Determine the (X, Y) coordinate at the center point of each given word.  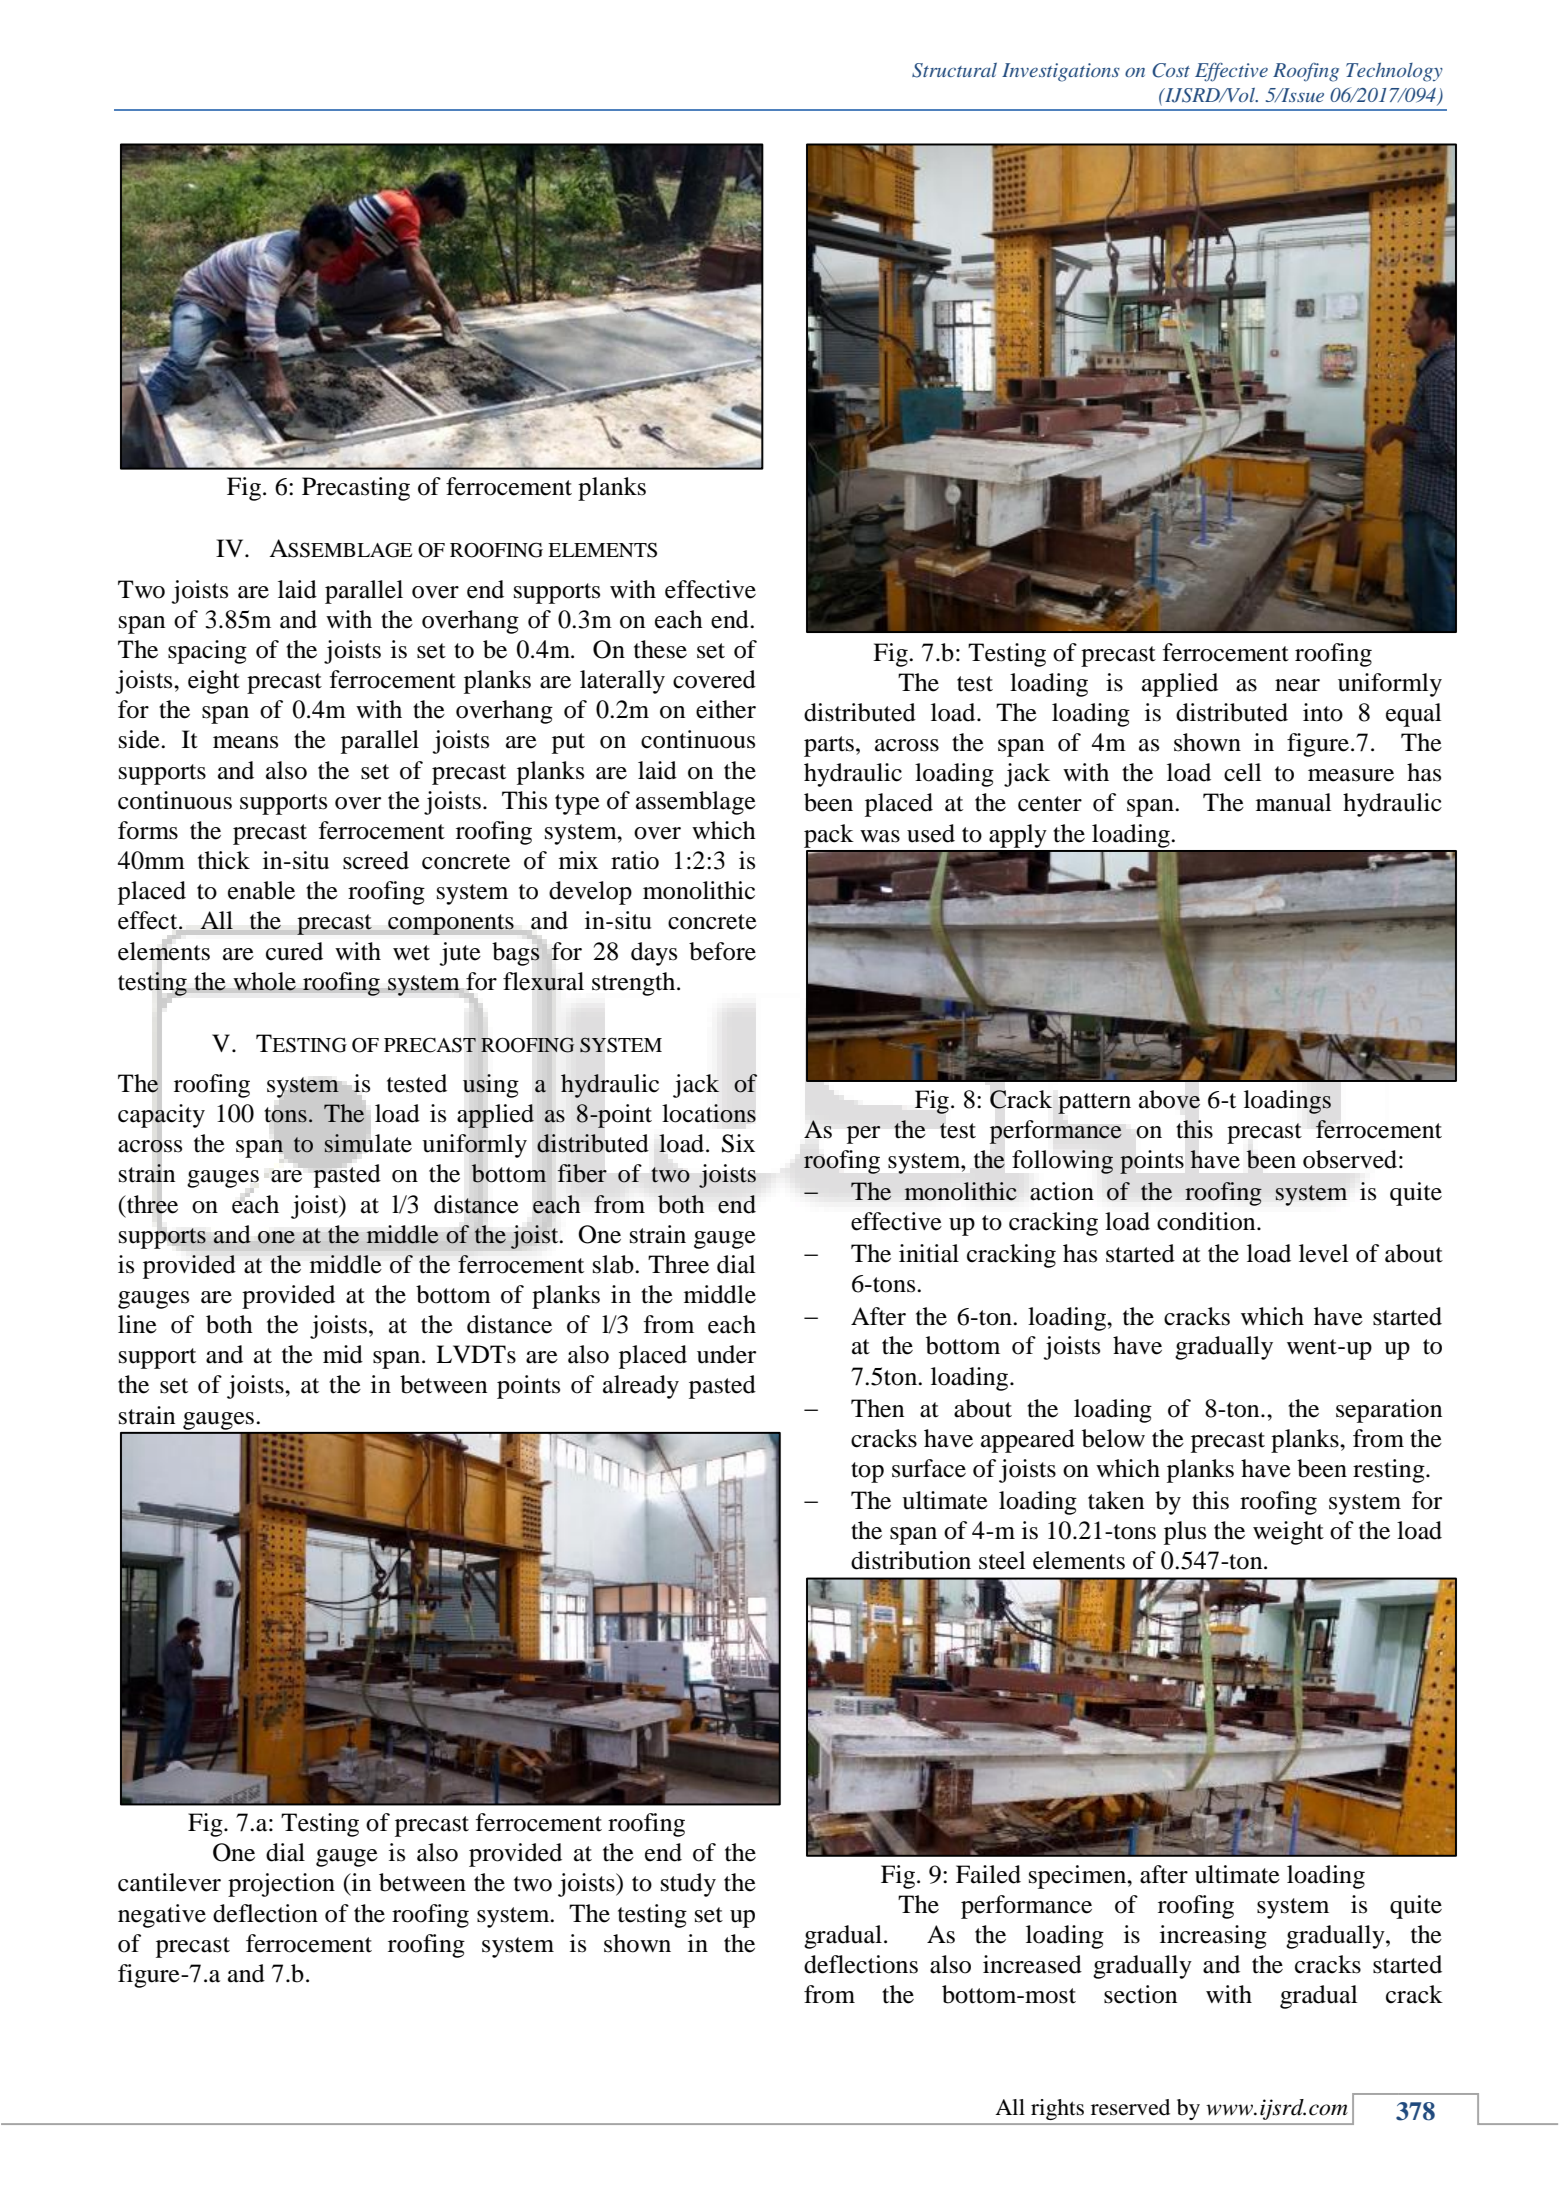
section (1140, 1994)
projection (281, 1885)
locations (709, 1113)
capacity (161, 1116)
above (1169, 1099)
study (688, 1885)
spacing (207, 652)
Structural (954, 70)
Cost (1171, 70)
